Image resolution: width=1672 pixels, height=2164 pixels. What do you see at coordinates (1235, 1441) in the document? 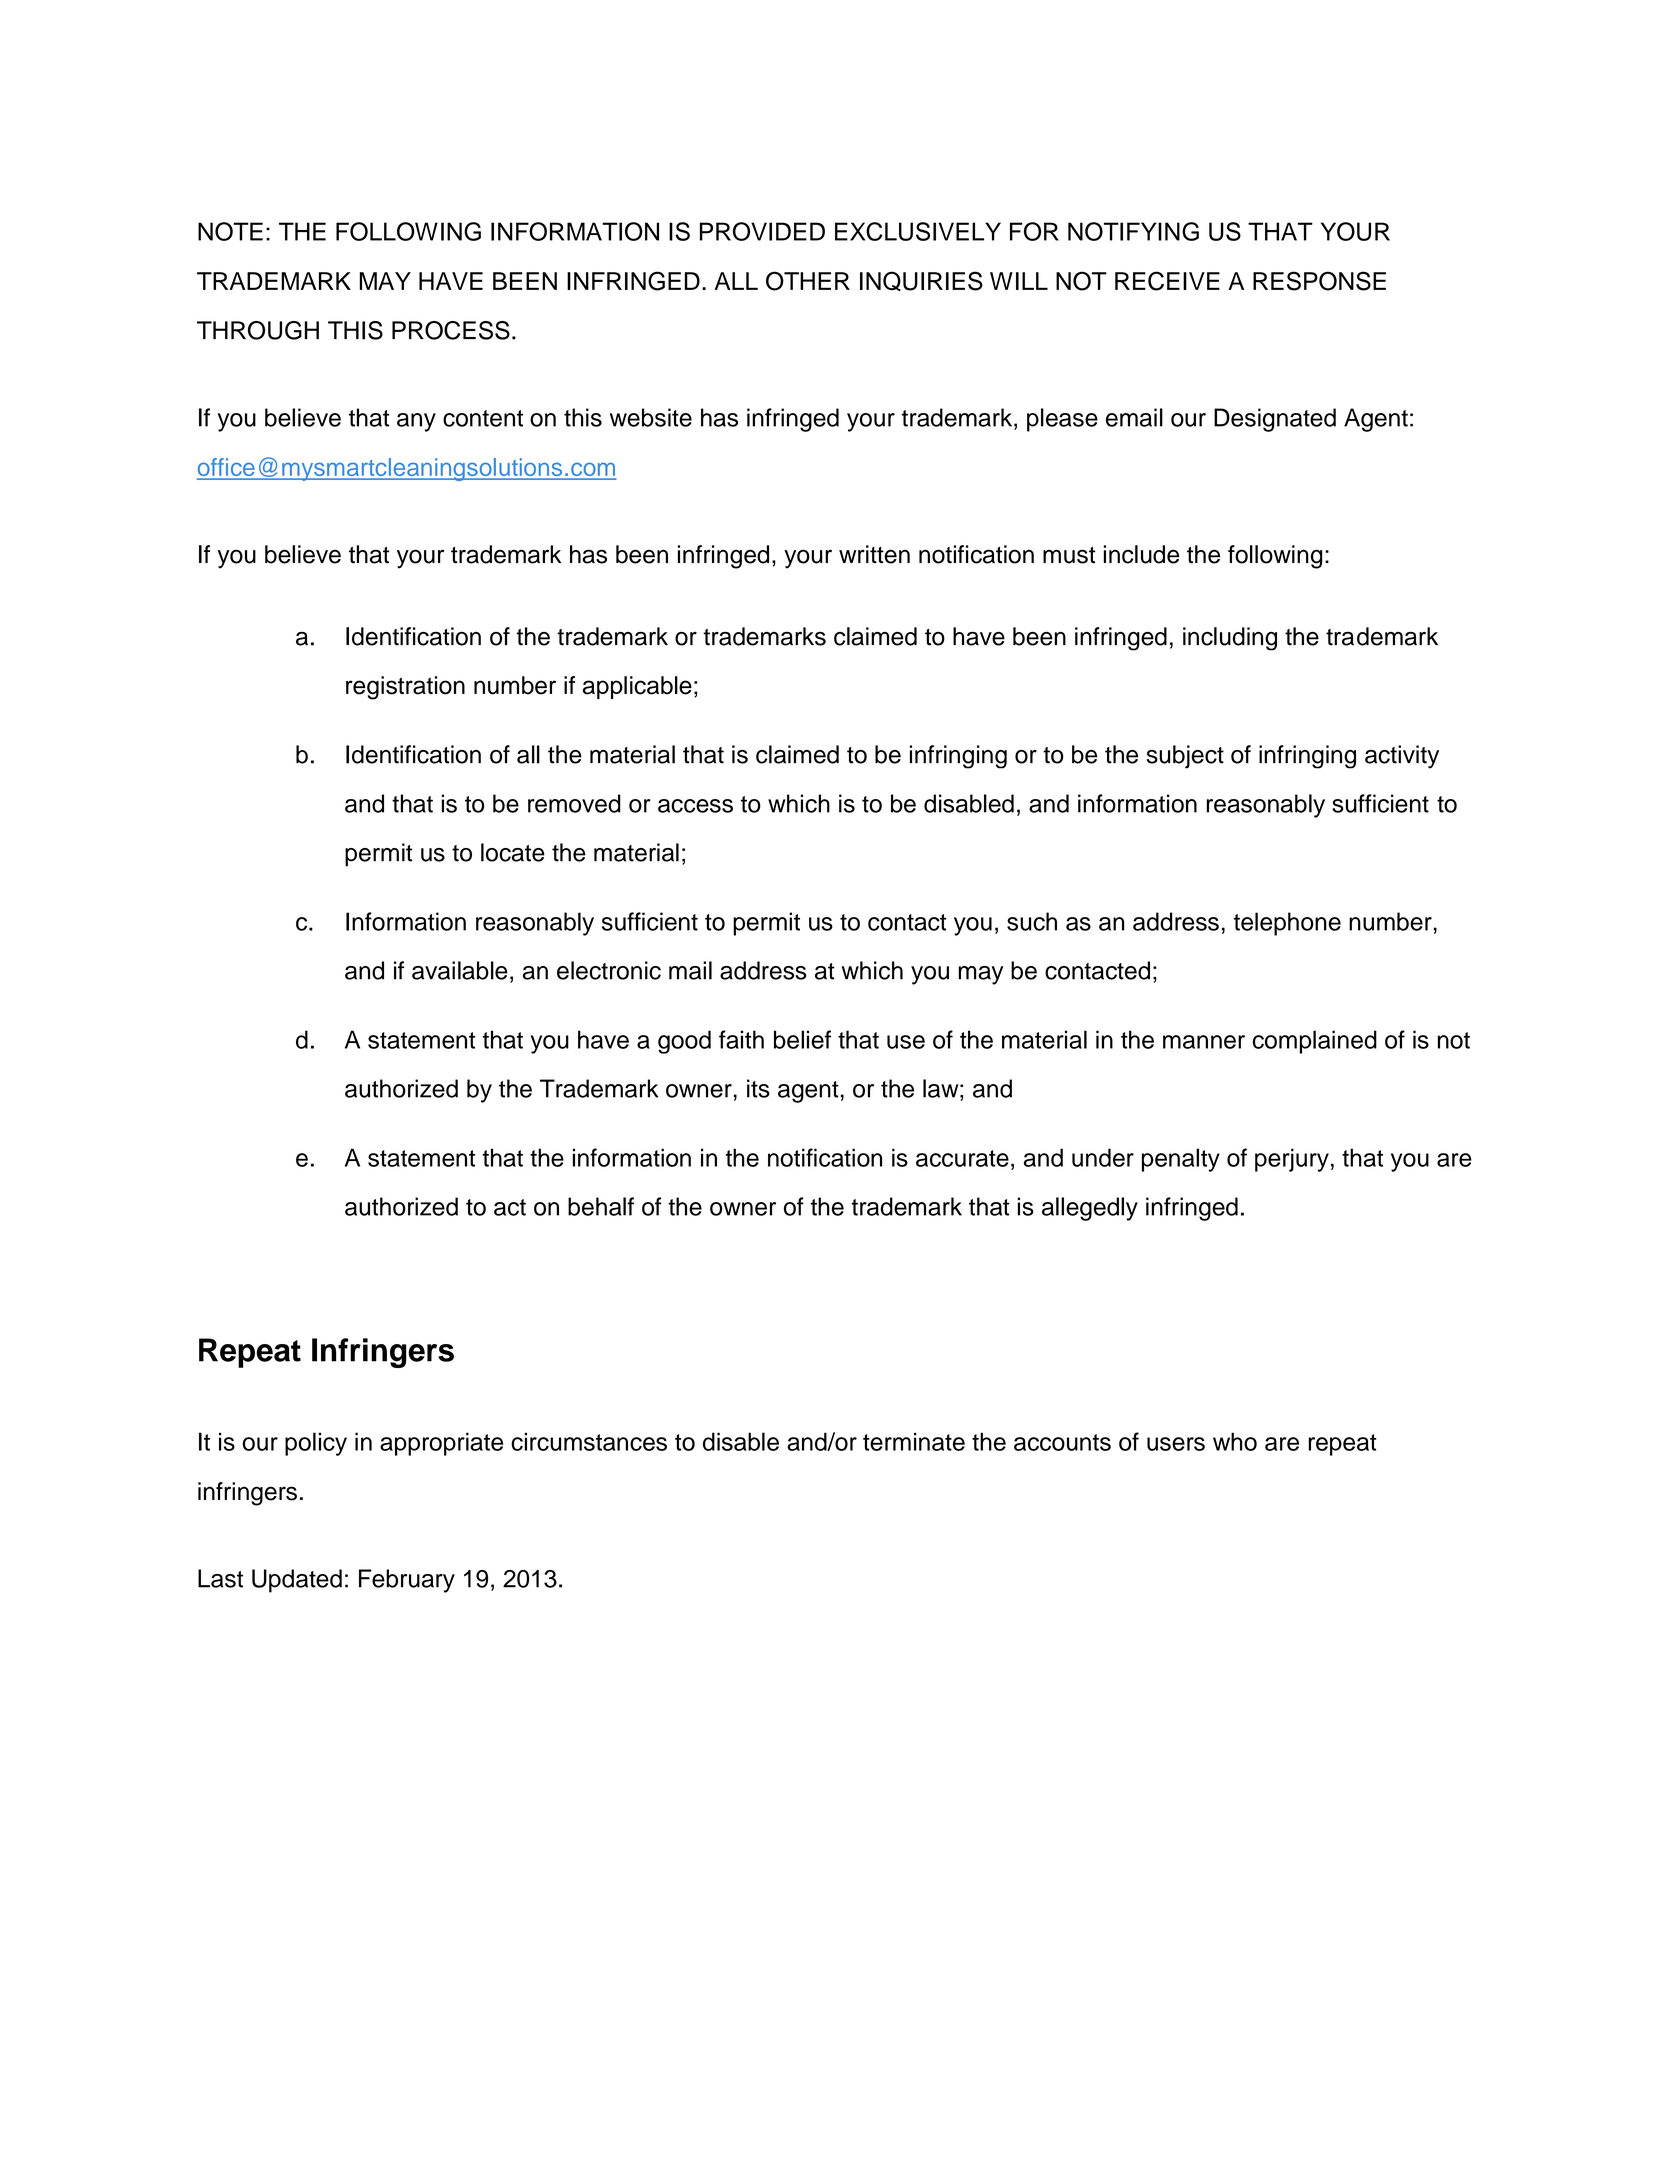
I see `who` at bounding box center [1235, 1441].
